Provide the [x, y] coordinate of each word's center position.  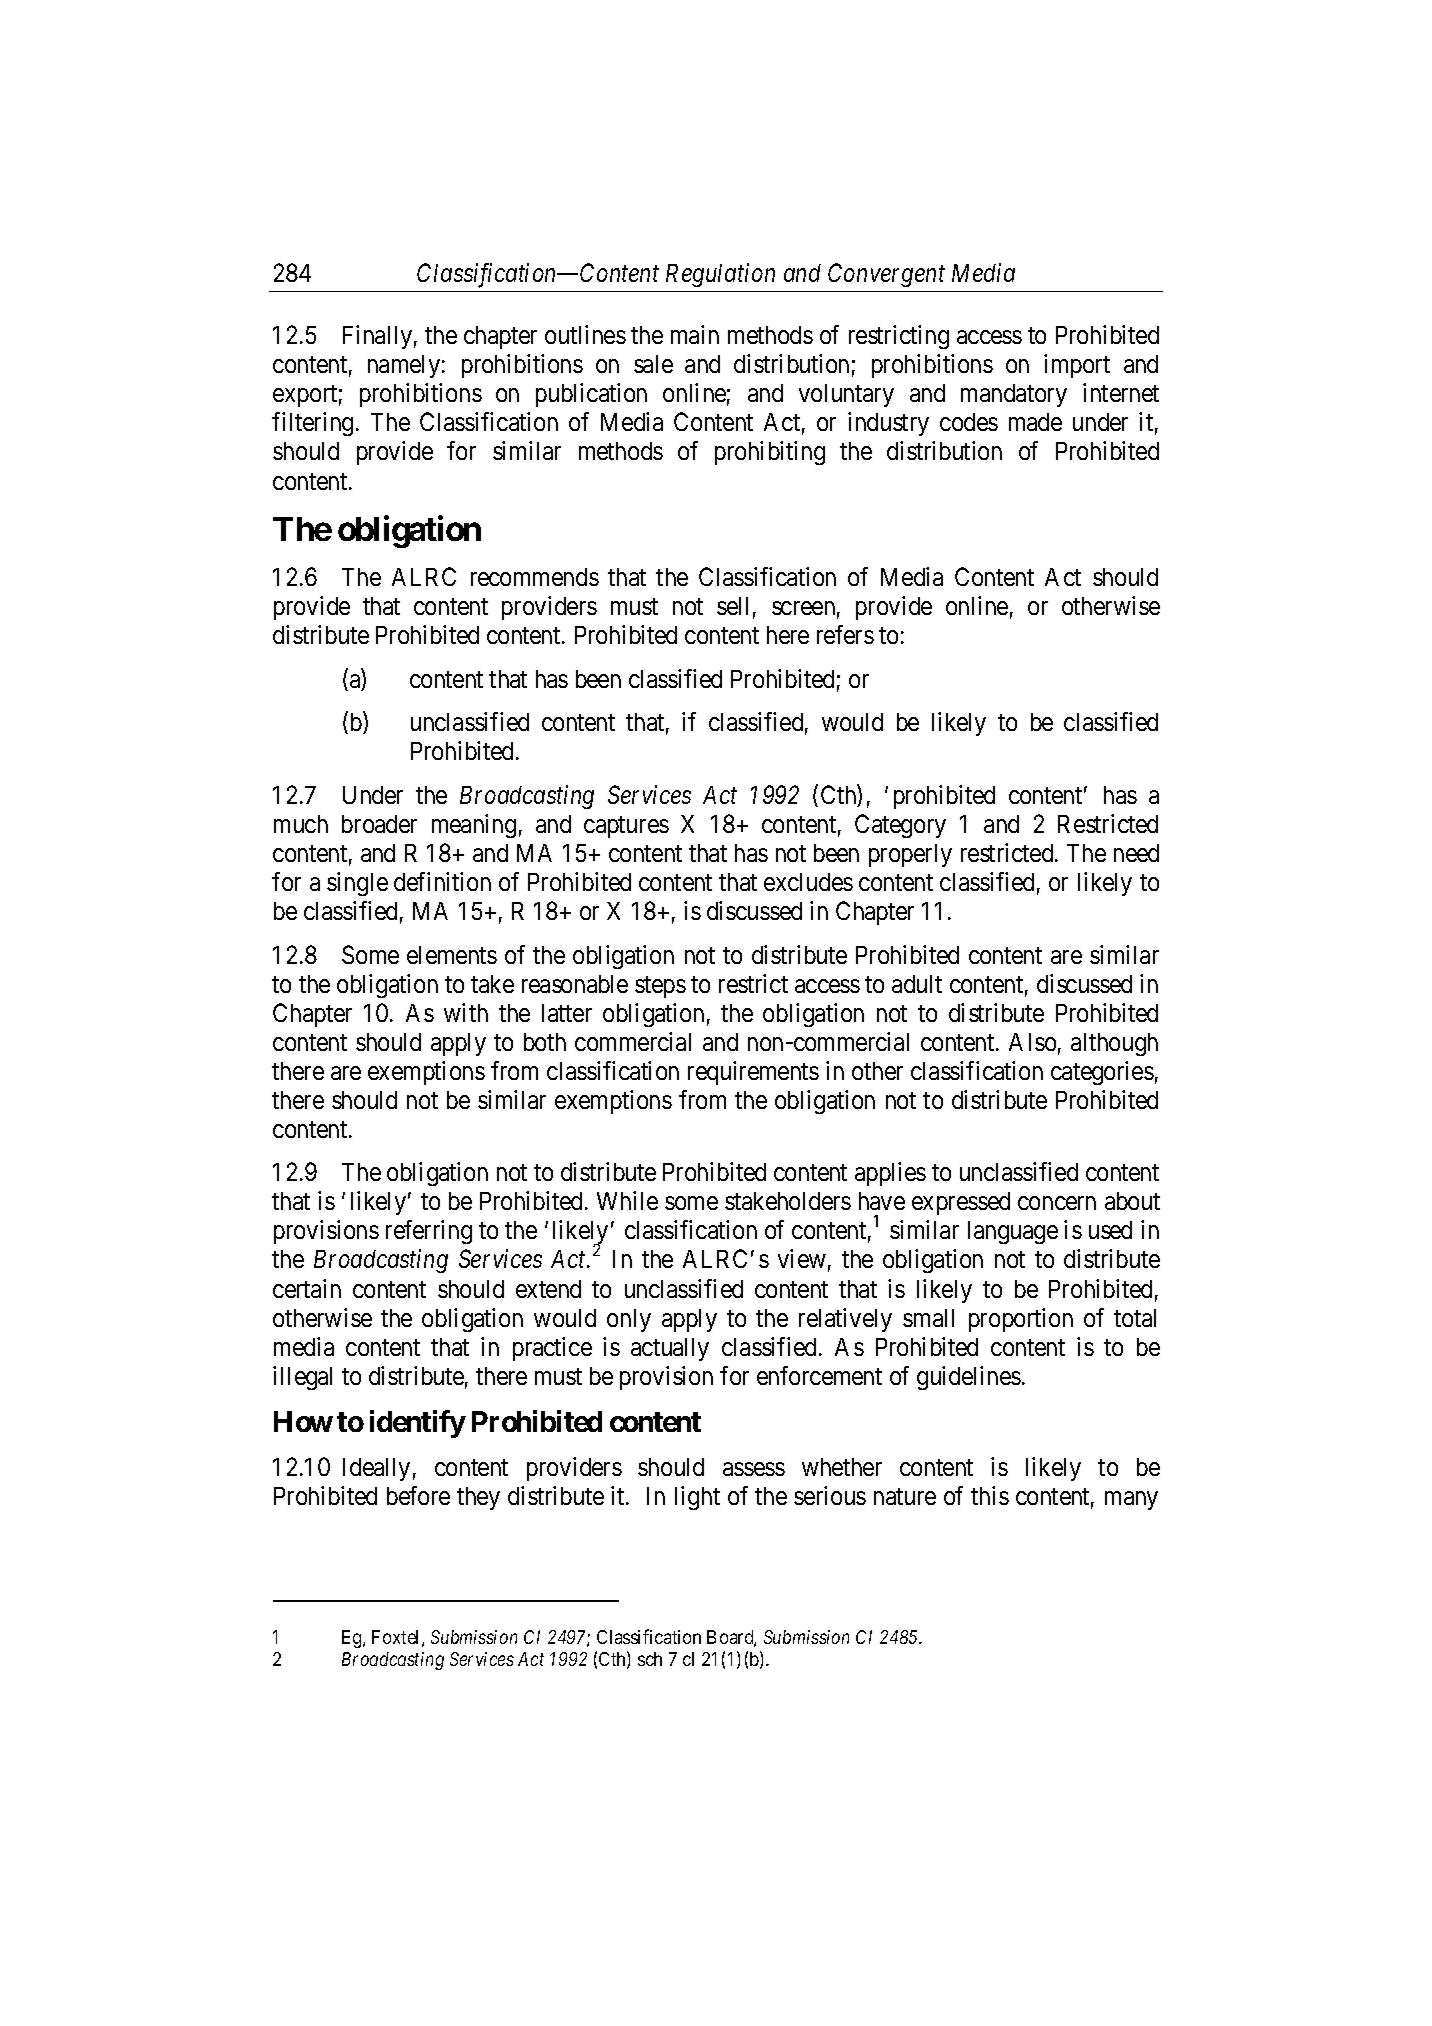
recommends [535, 577]
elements [452, 955]
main [695, 334]
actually [670, 1349]
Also [1032, 1042]
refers [845, 634]
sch [650, 1659]
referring [429, 1232]
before [418, 1495]
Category [900, 826]
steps [660, 987]
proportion [1021, 1320]
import [1077, 366]
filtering [312, 424]
